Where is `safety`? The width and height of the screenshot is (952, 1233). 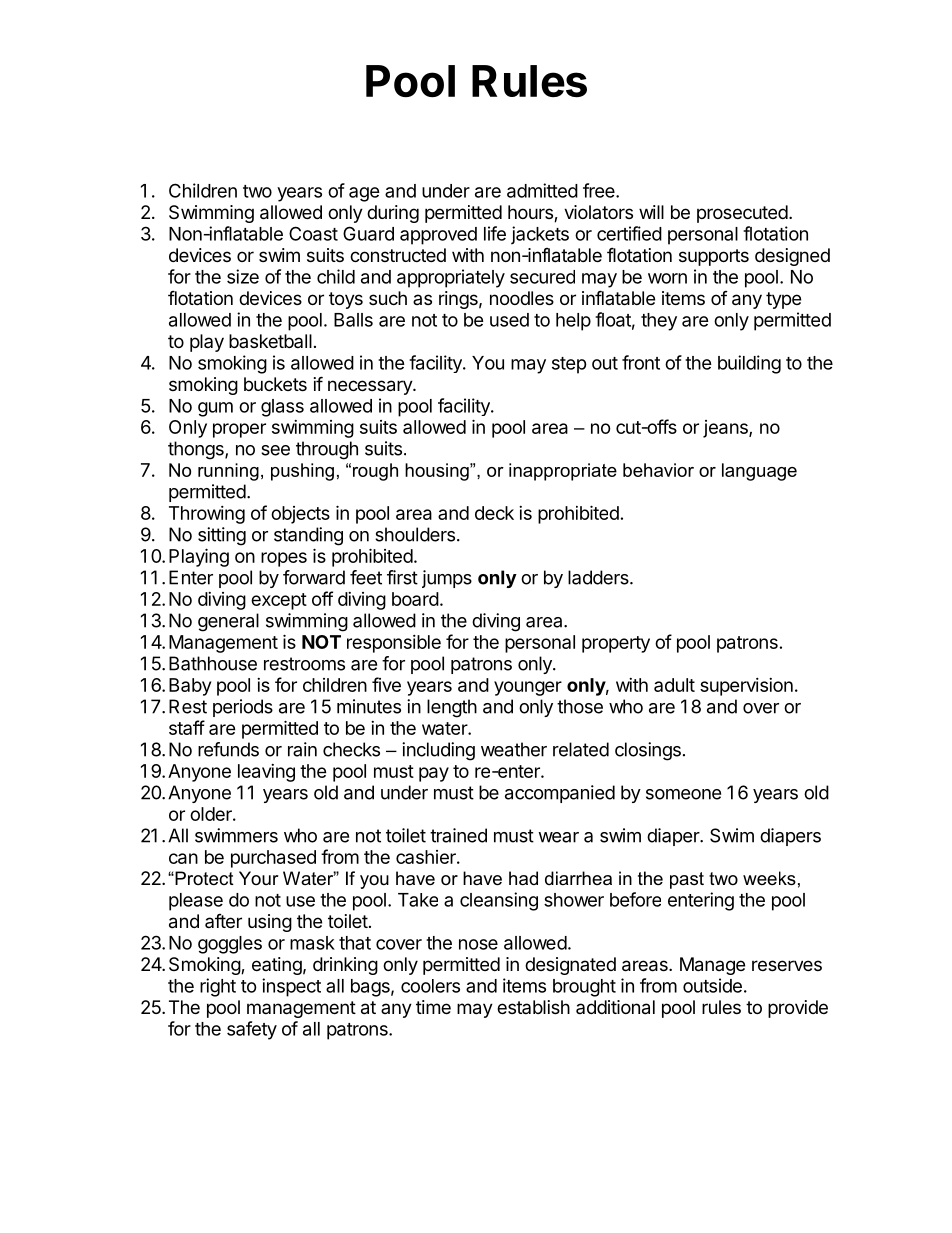
safety is located at coordinates (252, 1030).
